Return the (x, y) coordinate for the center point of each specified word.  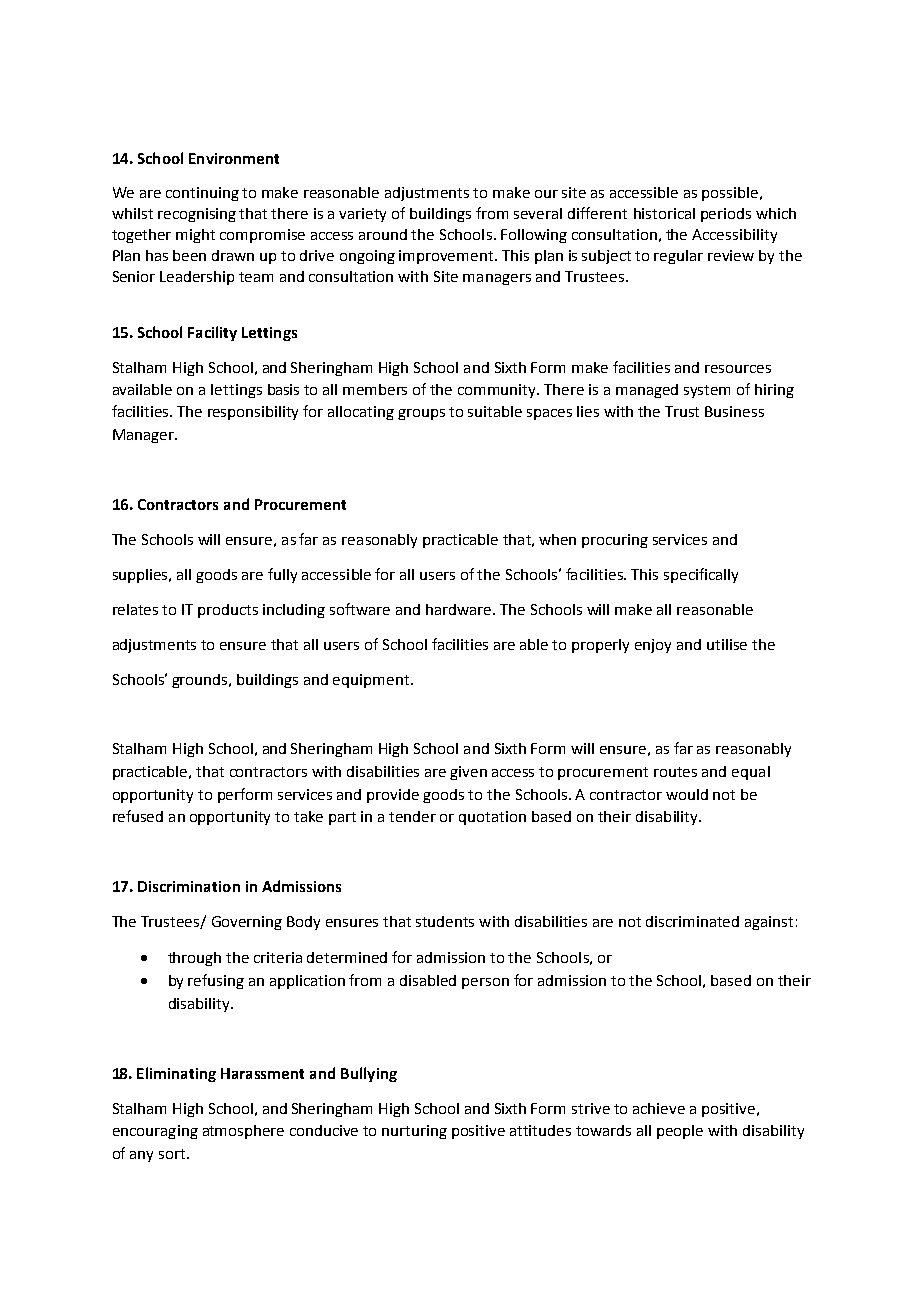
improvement (447, 257)
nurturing (414, 1132)
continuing (202, 194)
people (680, 1132)
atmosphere (243, 1132)
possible (731, 194)
